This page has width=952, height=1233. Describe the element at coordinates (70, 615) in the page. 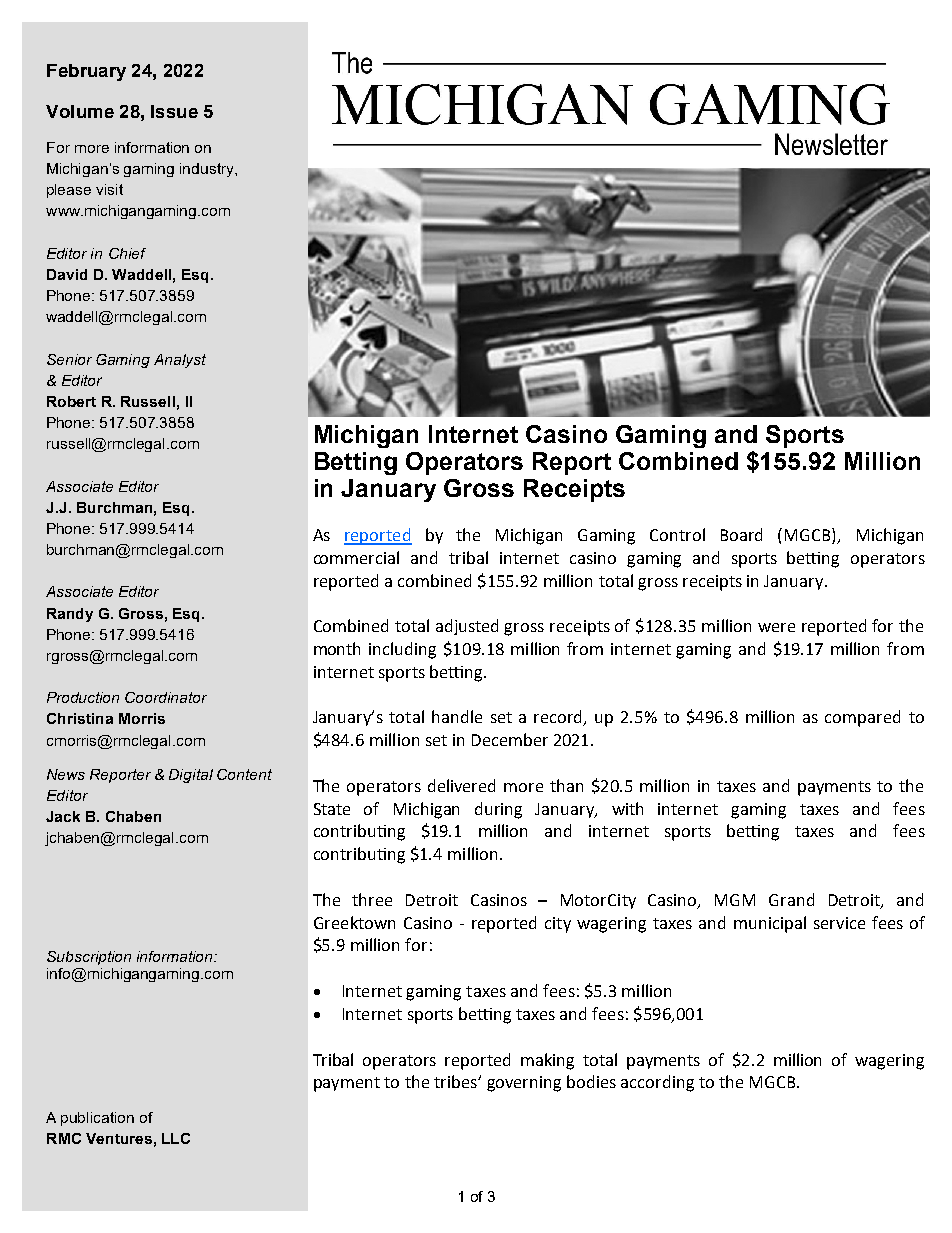

I see `Randy` at that location.
